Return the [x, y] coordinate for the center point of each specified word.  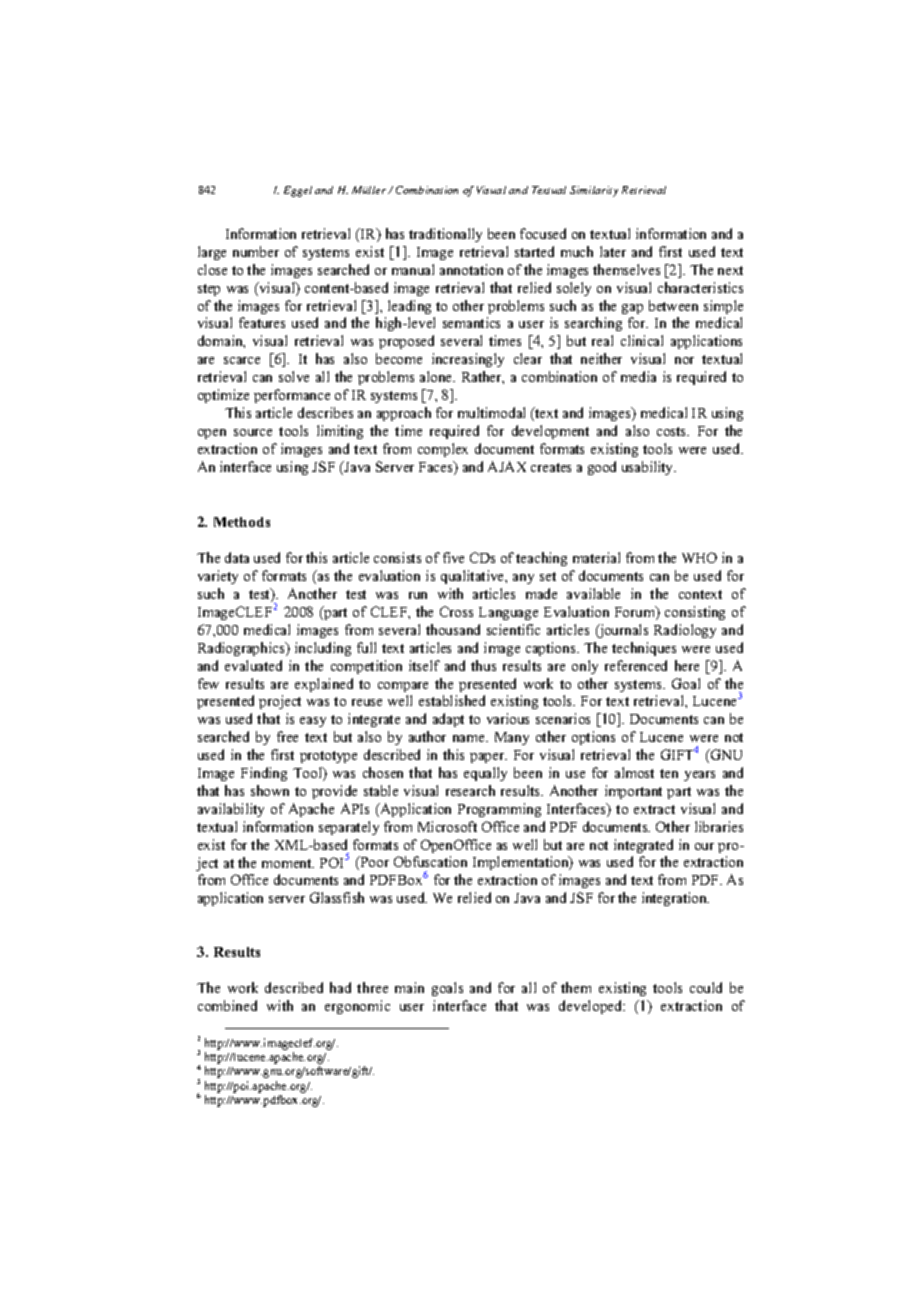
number [256, 251]
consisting [695, 613]
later [613, 251]
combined [227, 1005]
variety [218, 577]
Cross [456, 611]
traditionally [445, 235]
